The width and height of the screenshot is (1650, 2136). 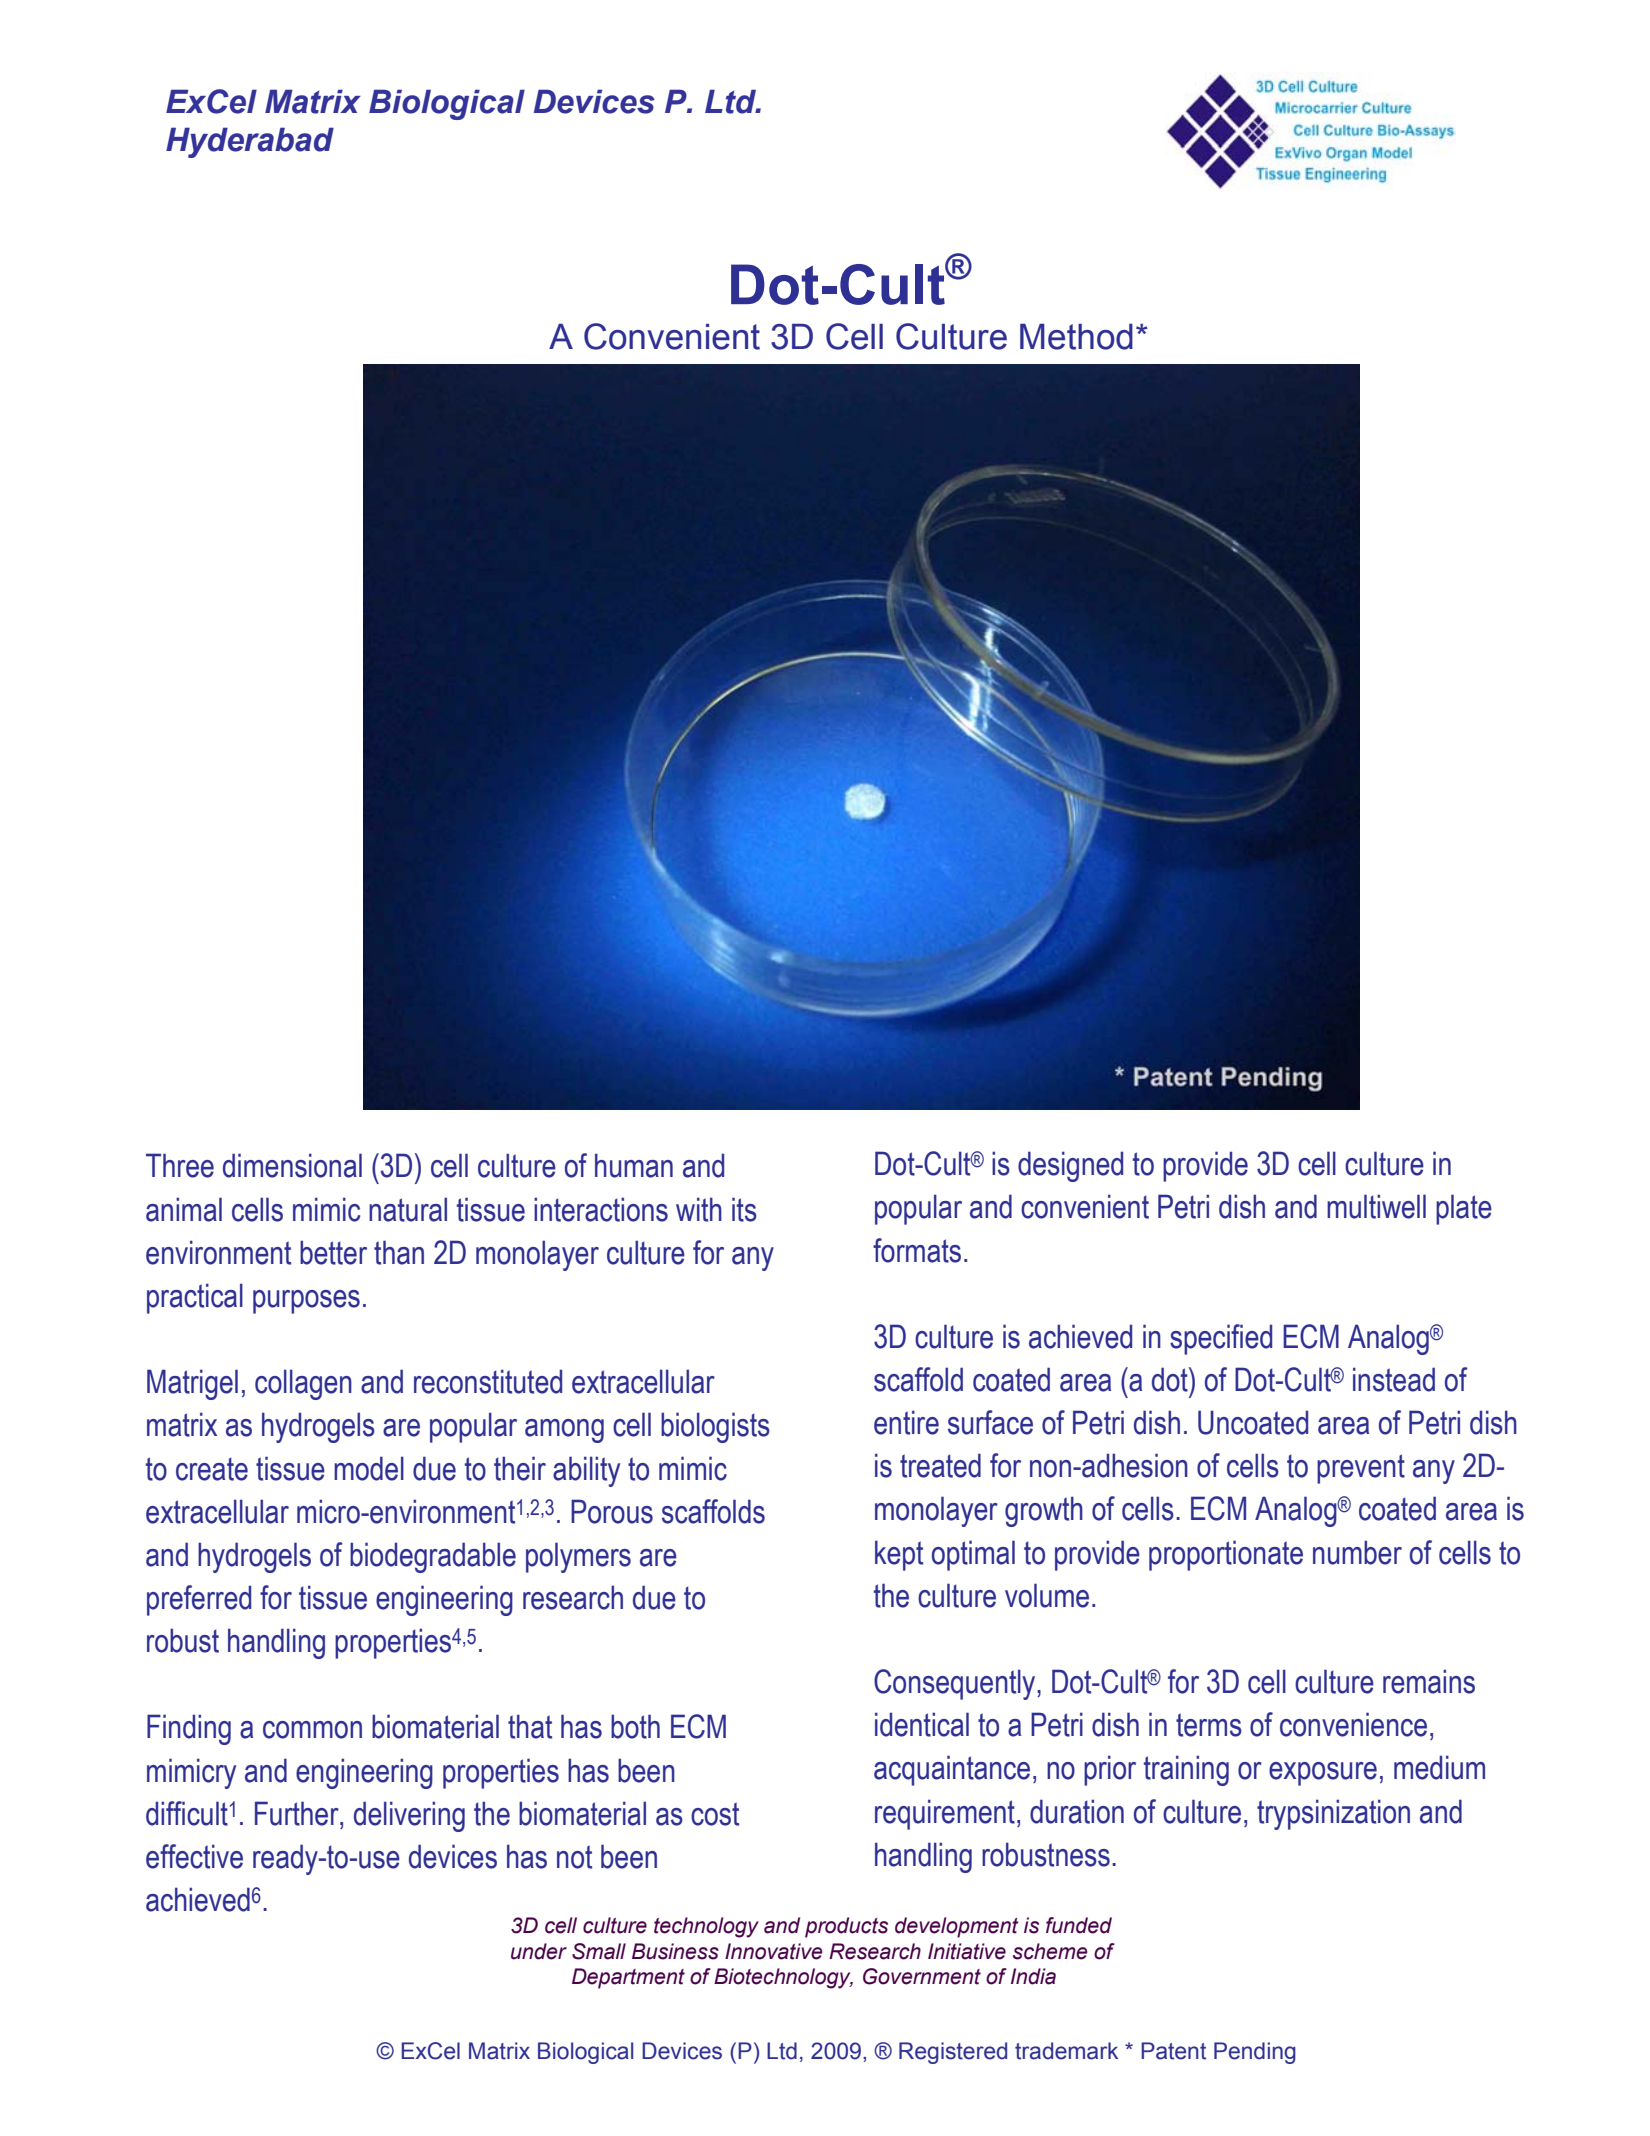 I want to click on Registered, so click(x=953, y=2053).
